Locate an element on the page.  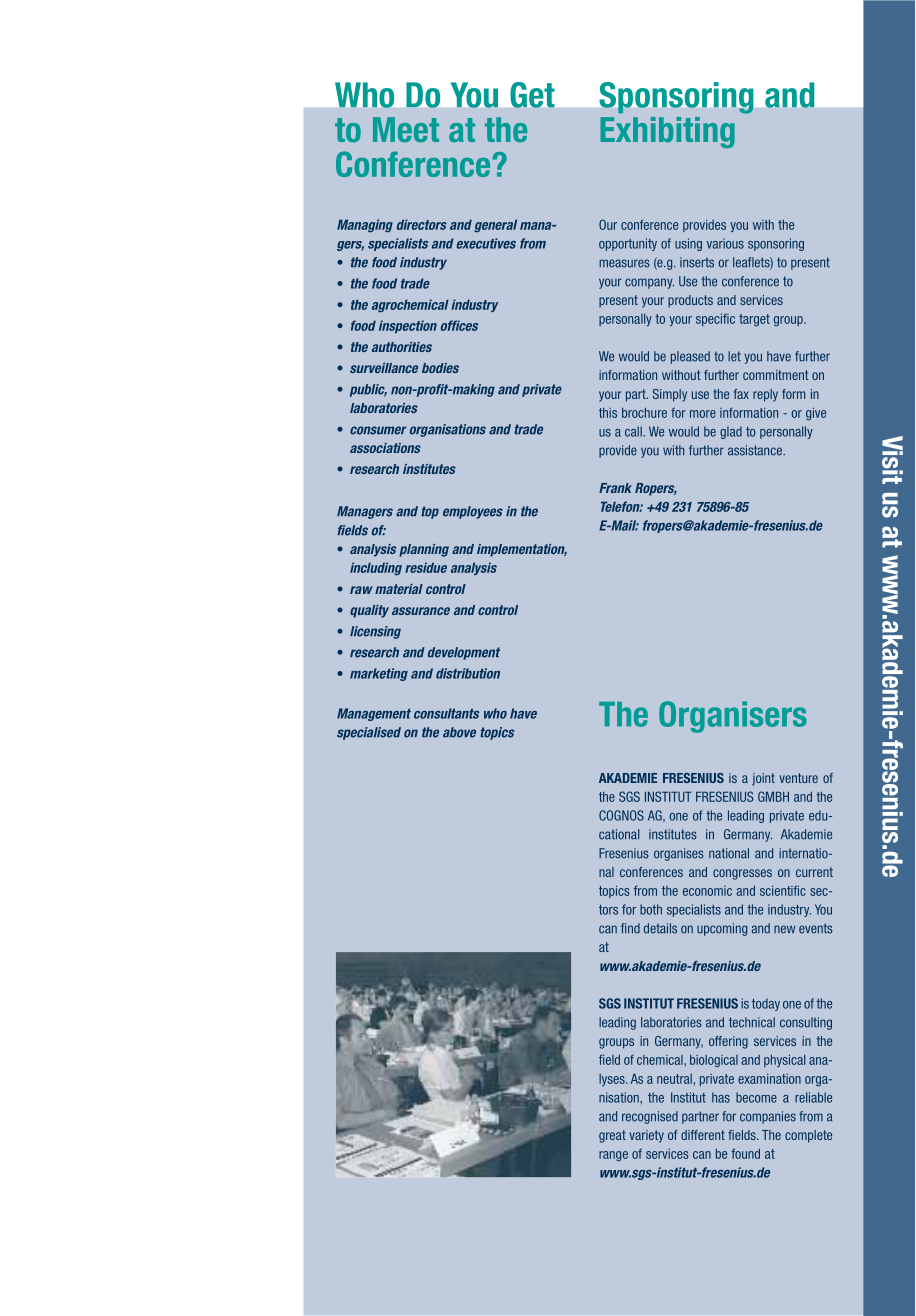
great is located at coordinates (612, 1136).
